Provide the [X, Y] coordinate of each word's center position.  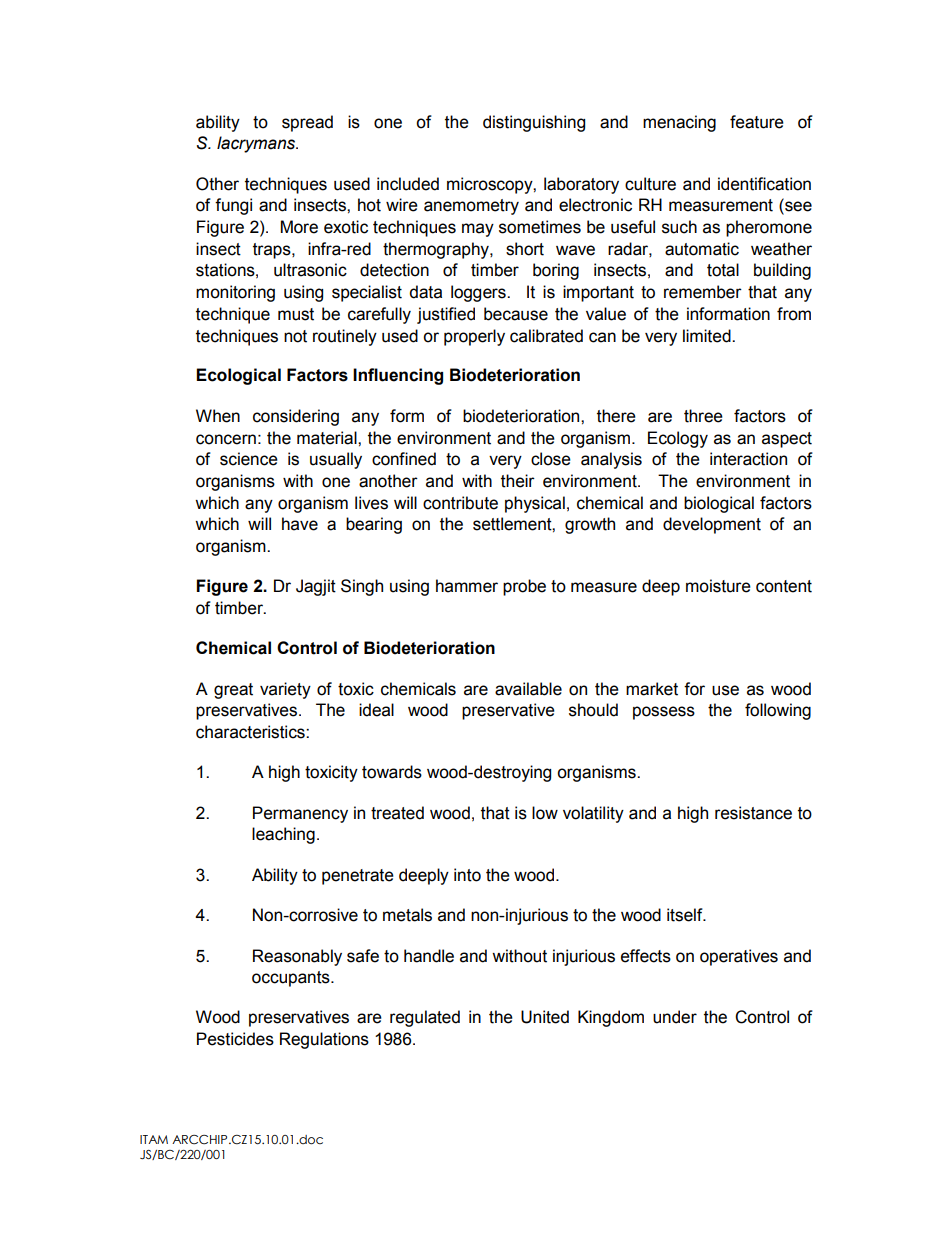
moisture [718, 586]
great [233, 691]
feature [757, 122]
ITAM [154, 1139]
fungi [233, 206]
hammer [467, 586]
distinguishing [534, 123]
